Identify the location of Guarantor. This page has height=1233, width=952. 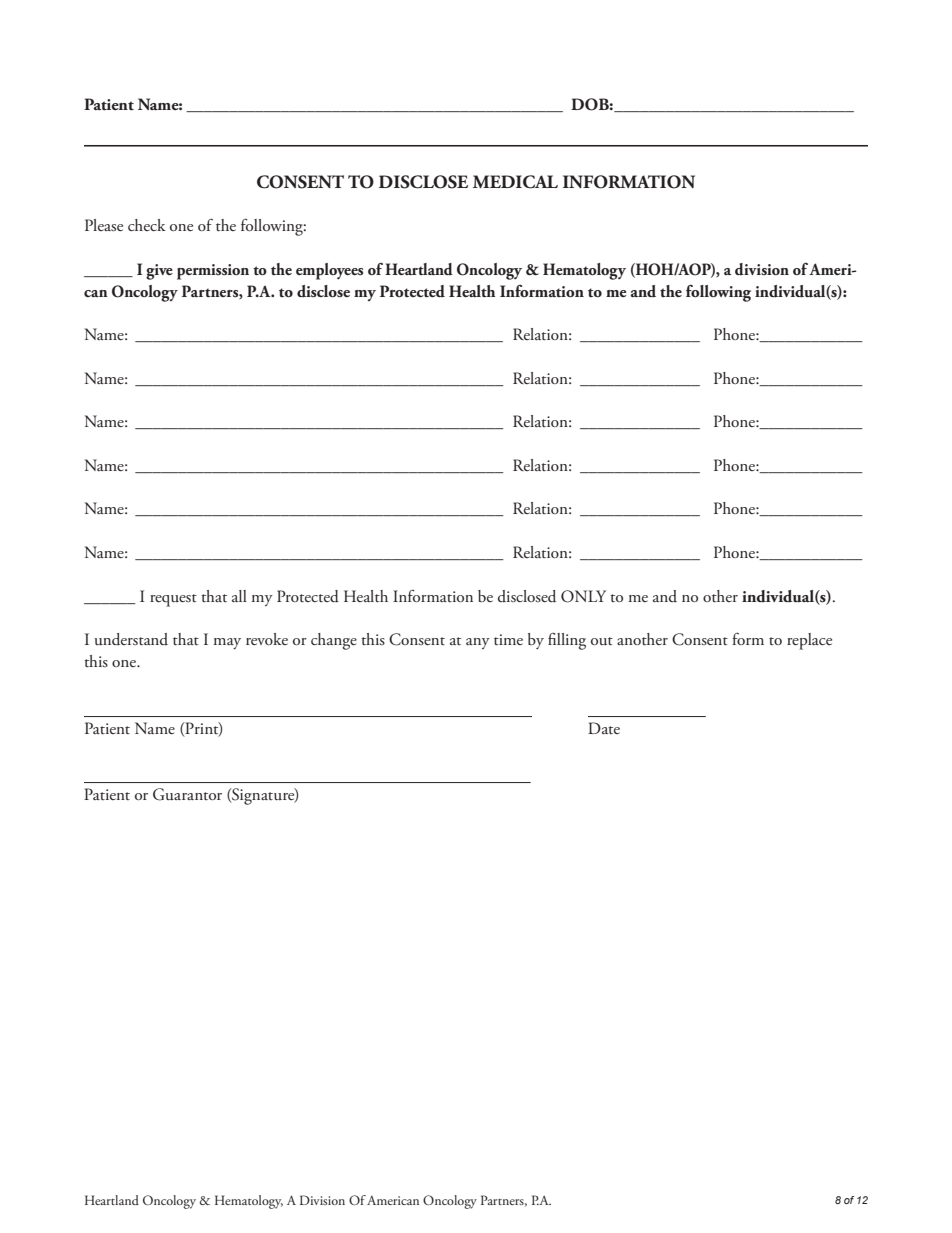
(187, 794).
